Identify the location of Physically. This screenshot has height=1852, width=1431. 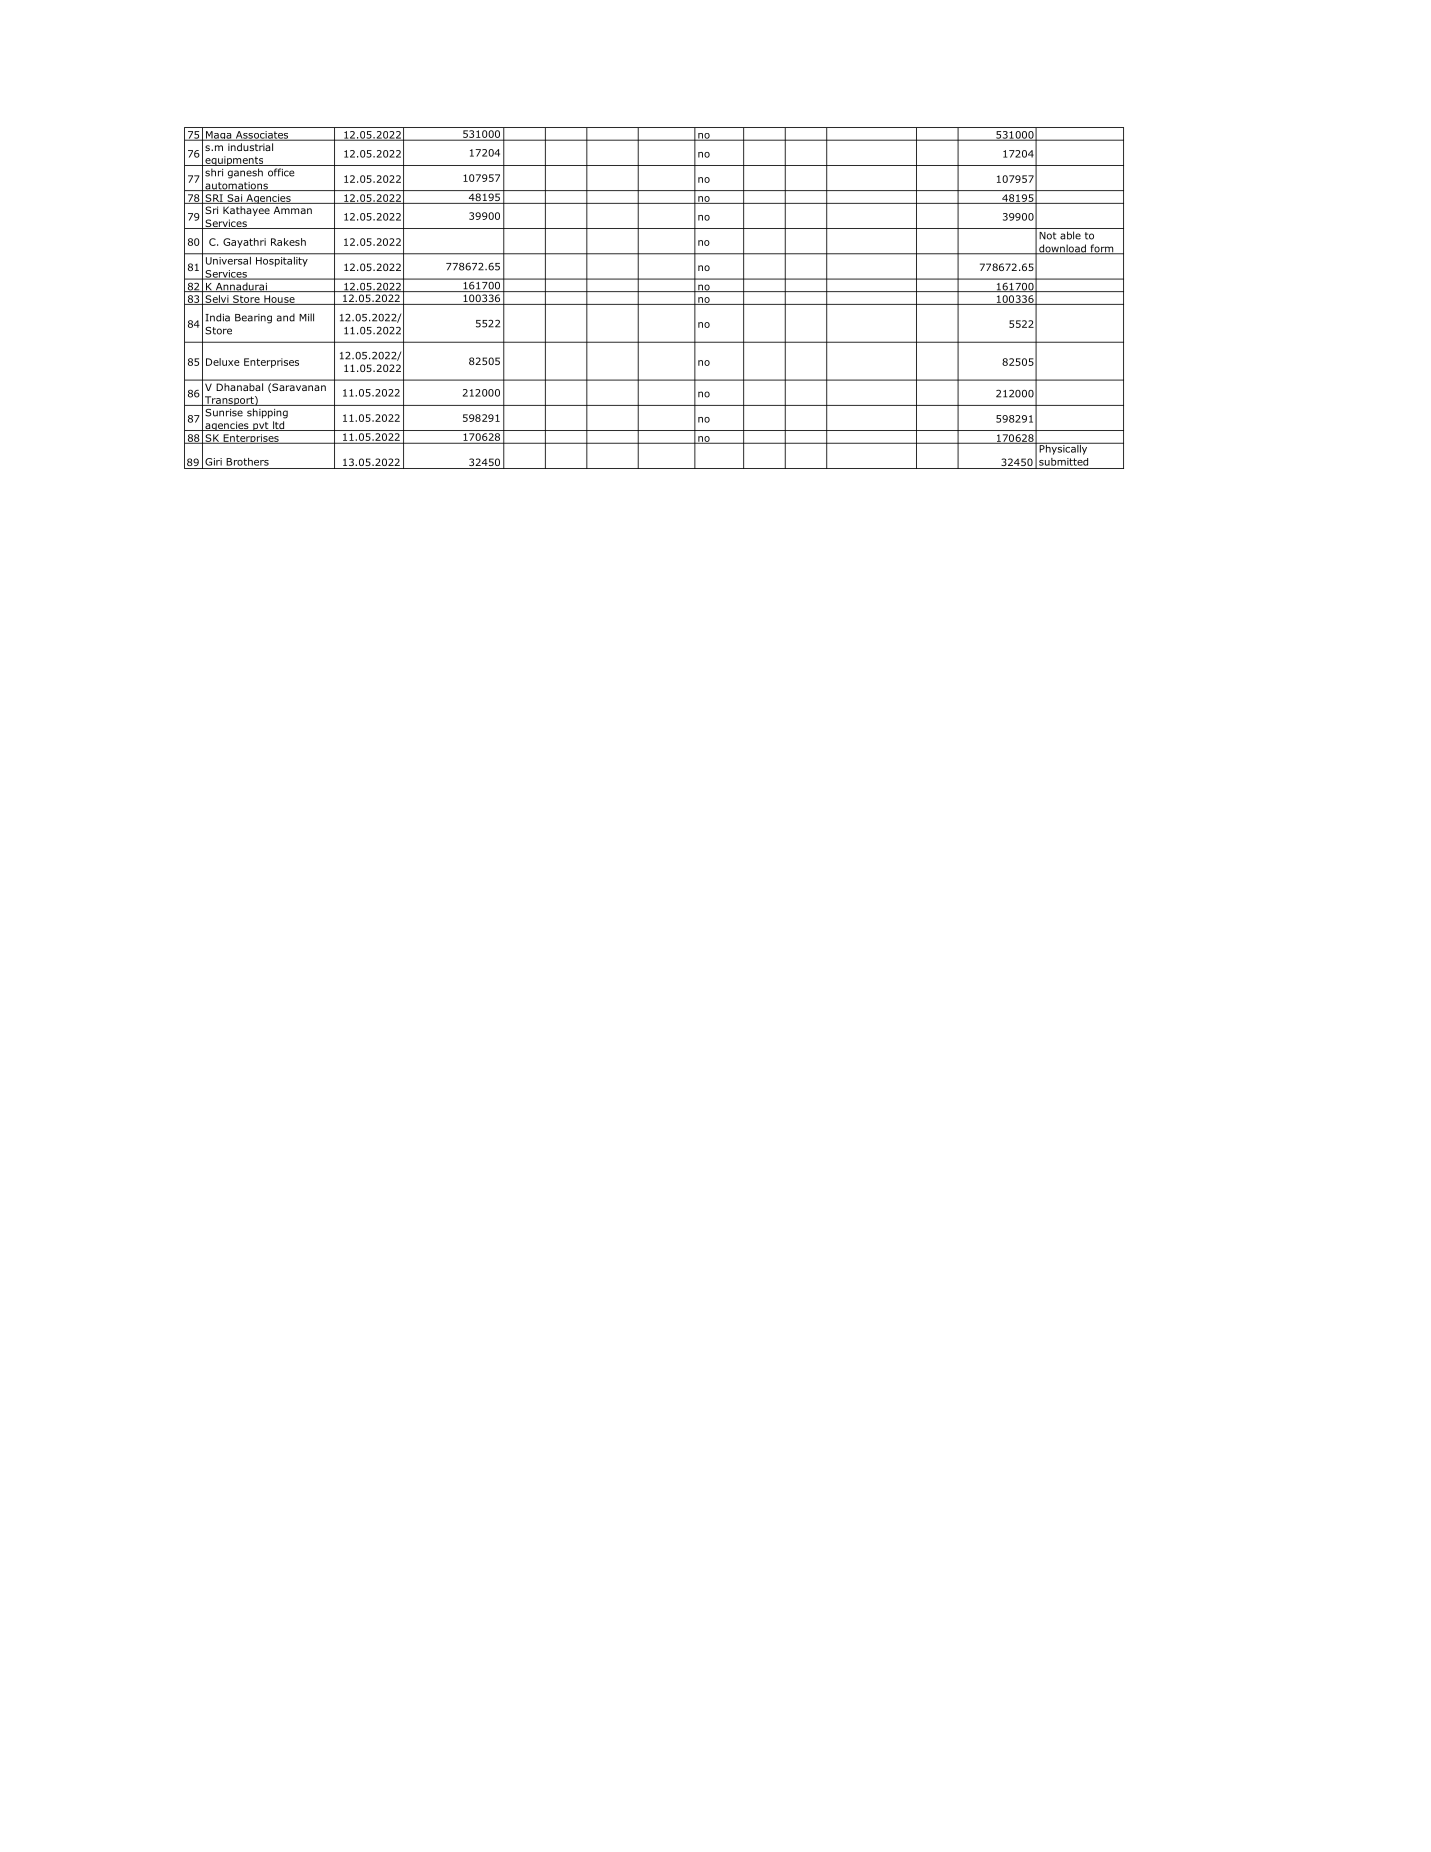
(1063, 448).
